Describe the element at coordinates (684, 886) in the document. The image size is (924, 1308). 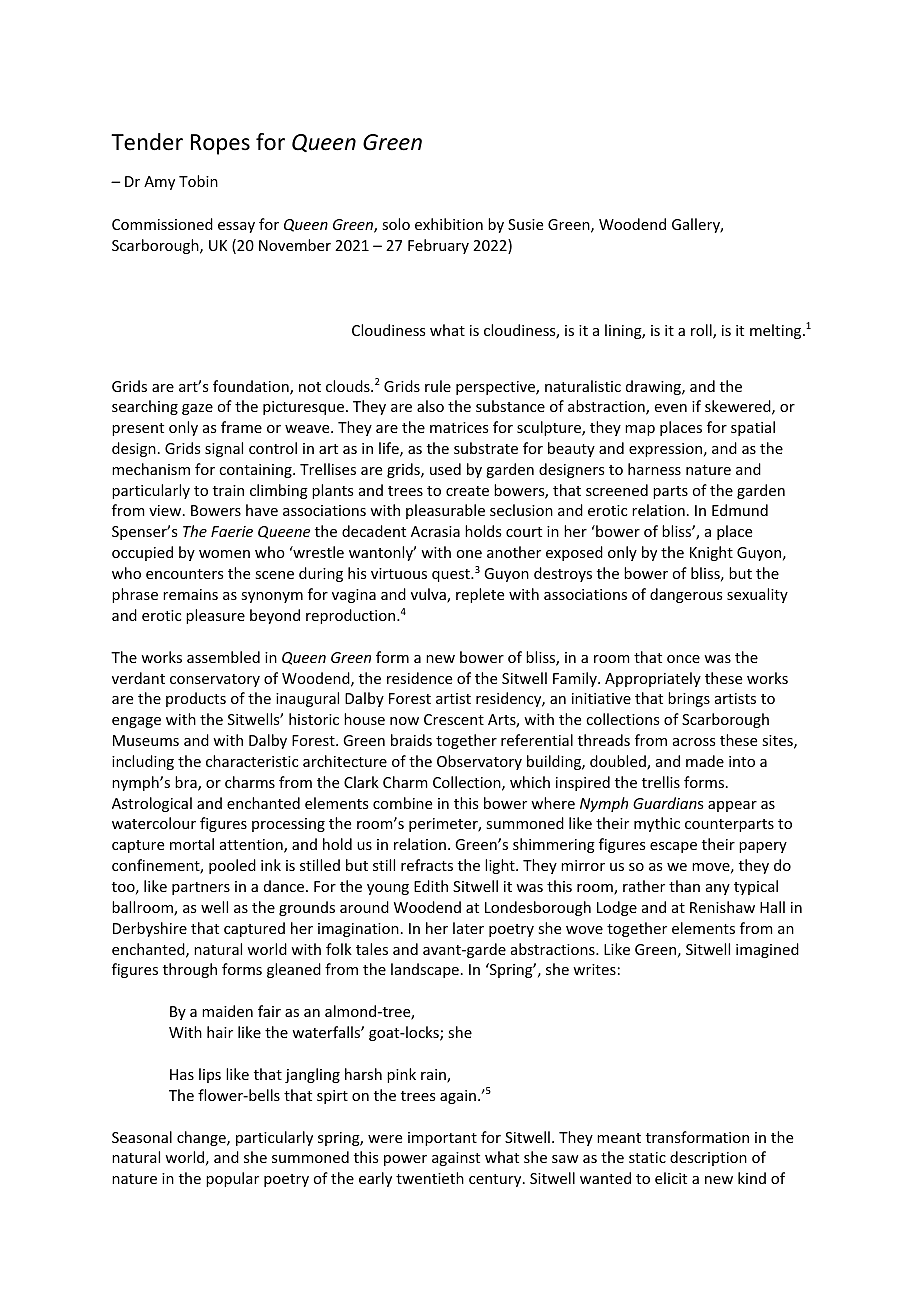
I see `than` at that location.
